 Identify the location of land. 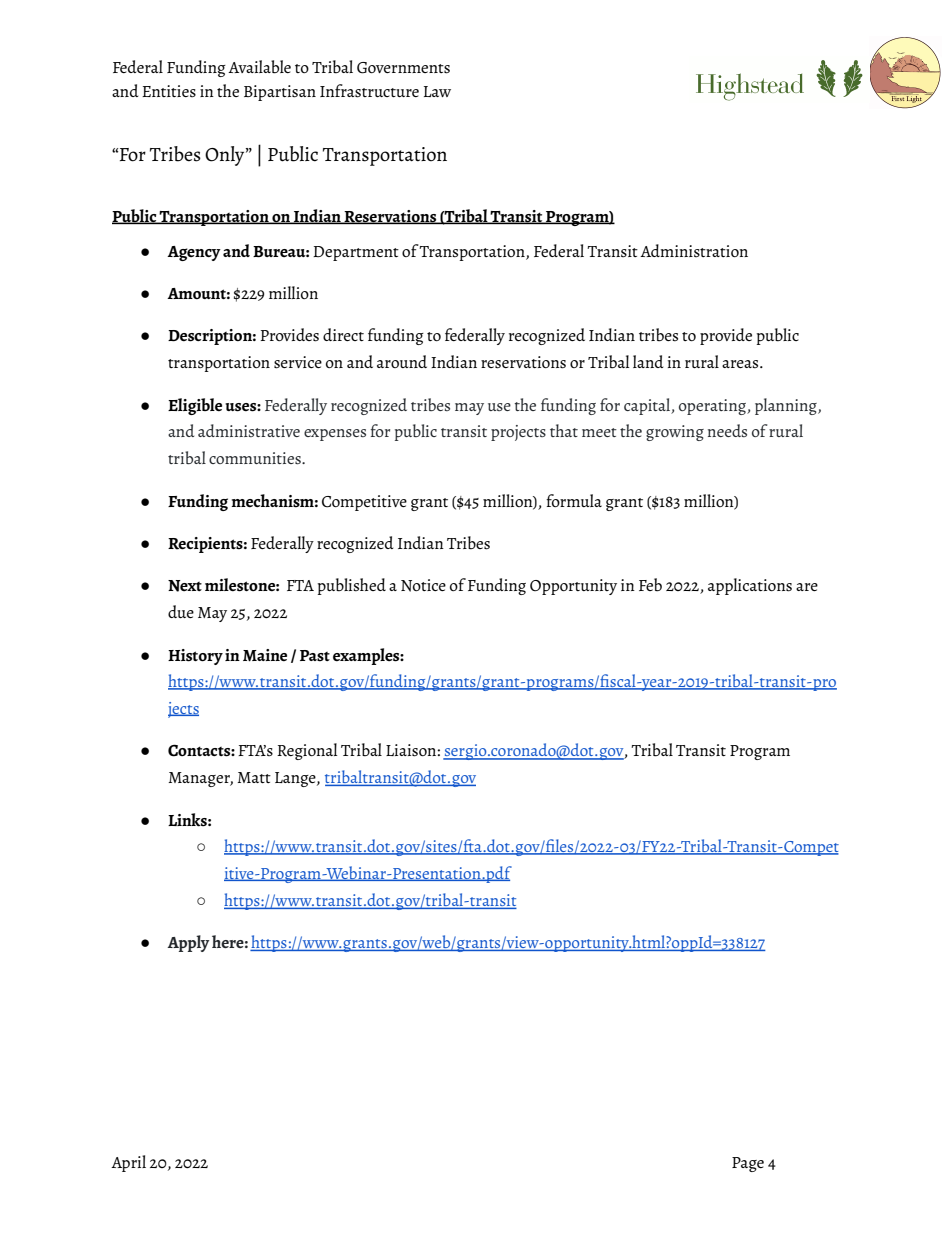
(648, 361).
